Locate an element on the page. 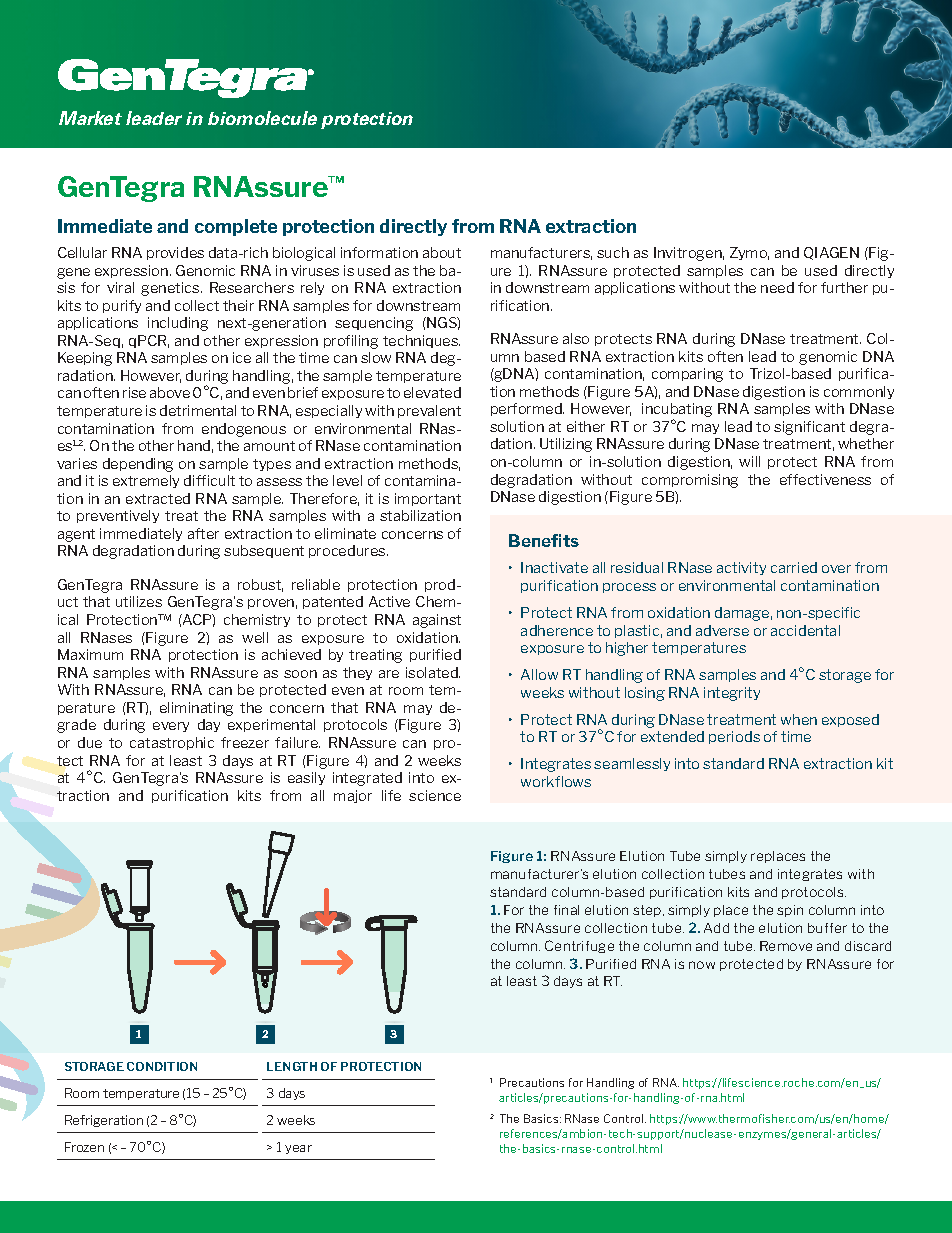 The width and height of the image is (952, 1233). about is located at coordinates (442, 252).
